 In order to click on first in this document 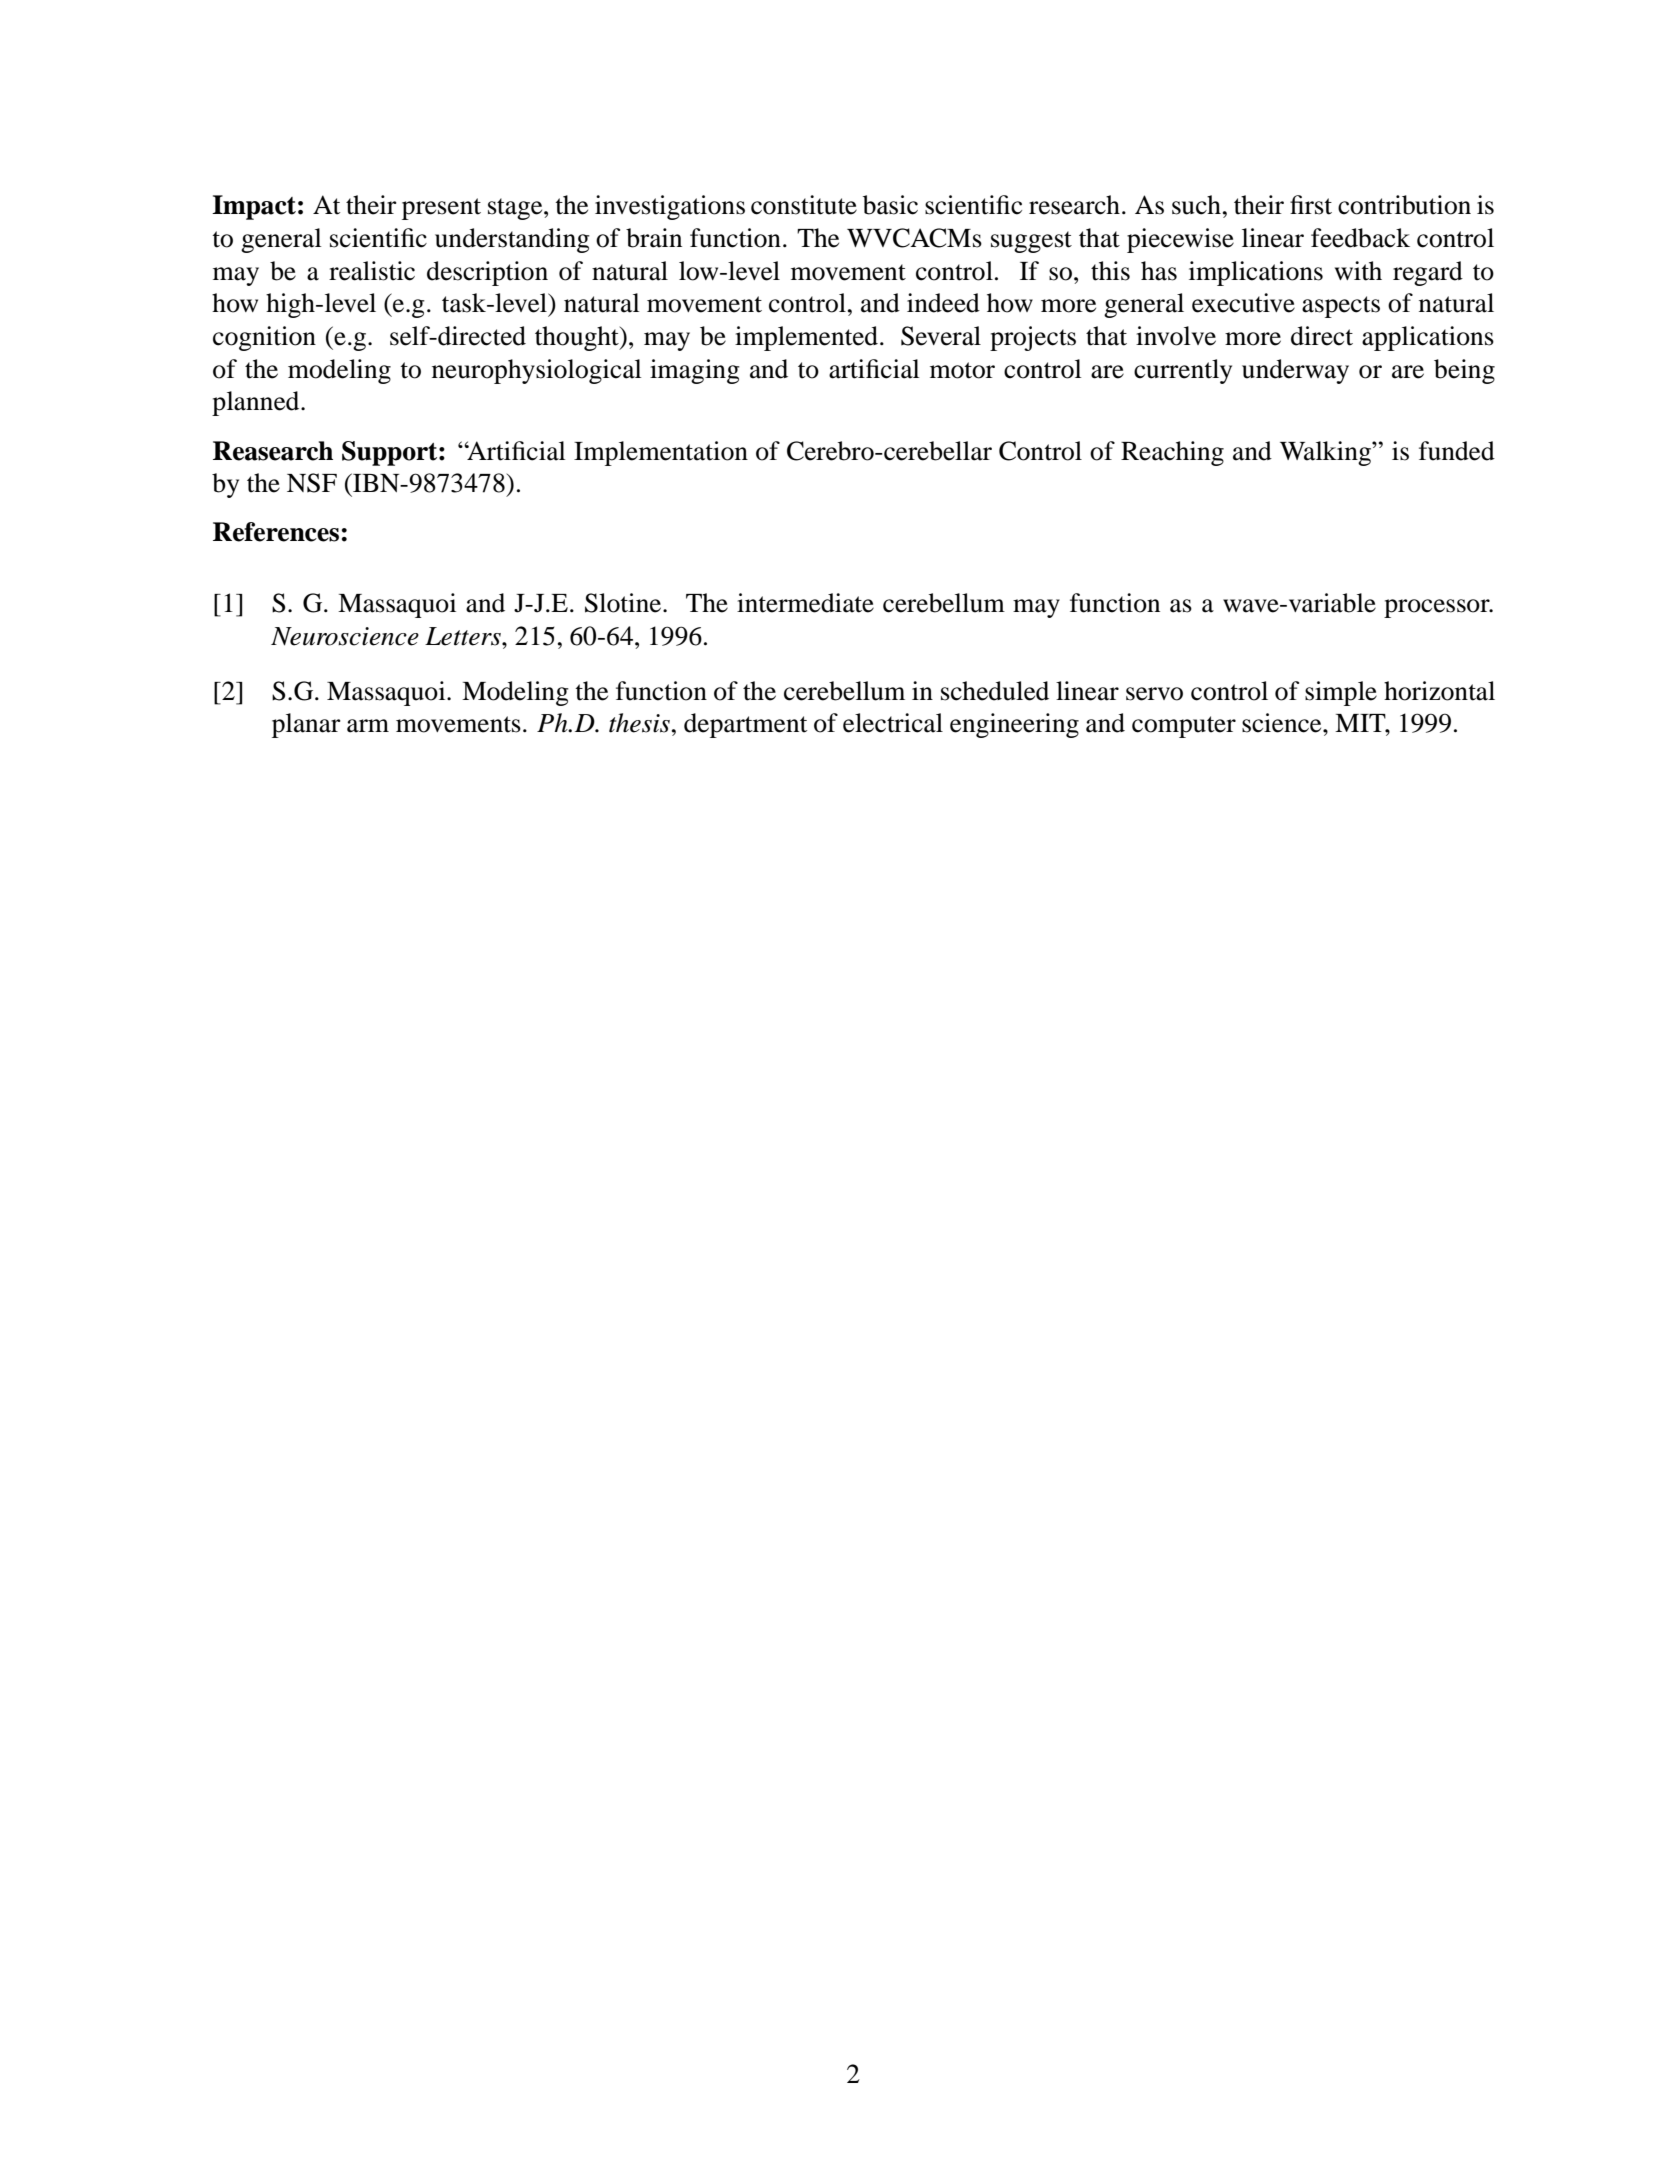, I will do `click(1311, 205)`.
